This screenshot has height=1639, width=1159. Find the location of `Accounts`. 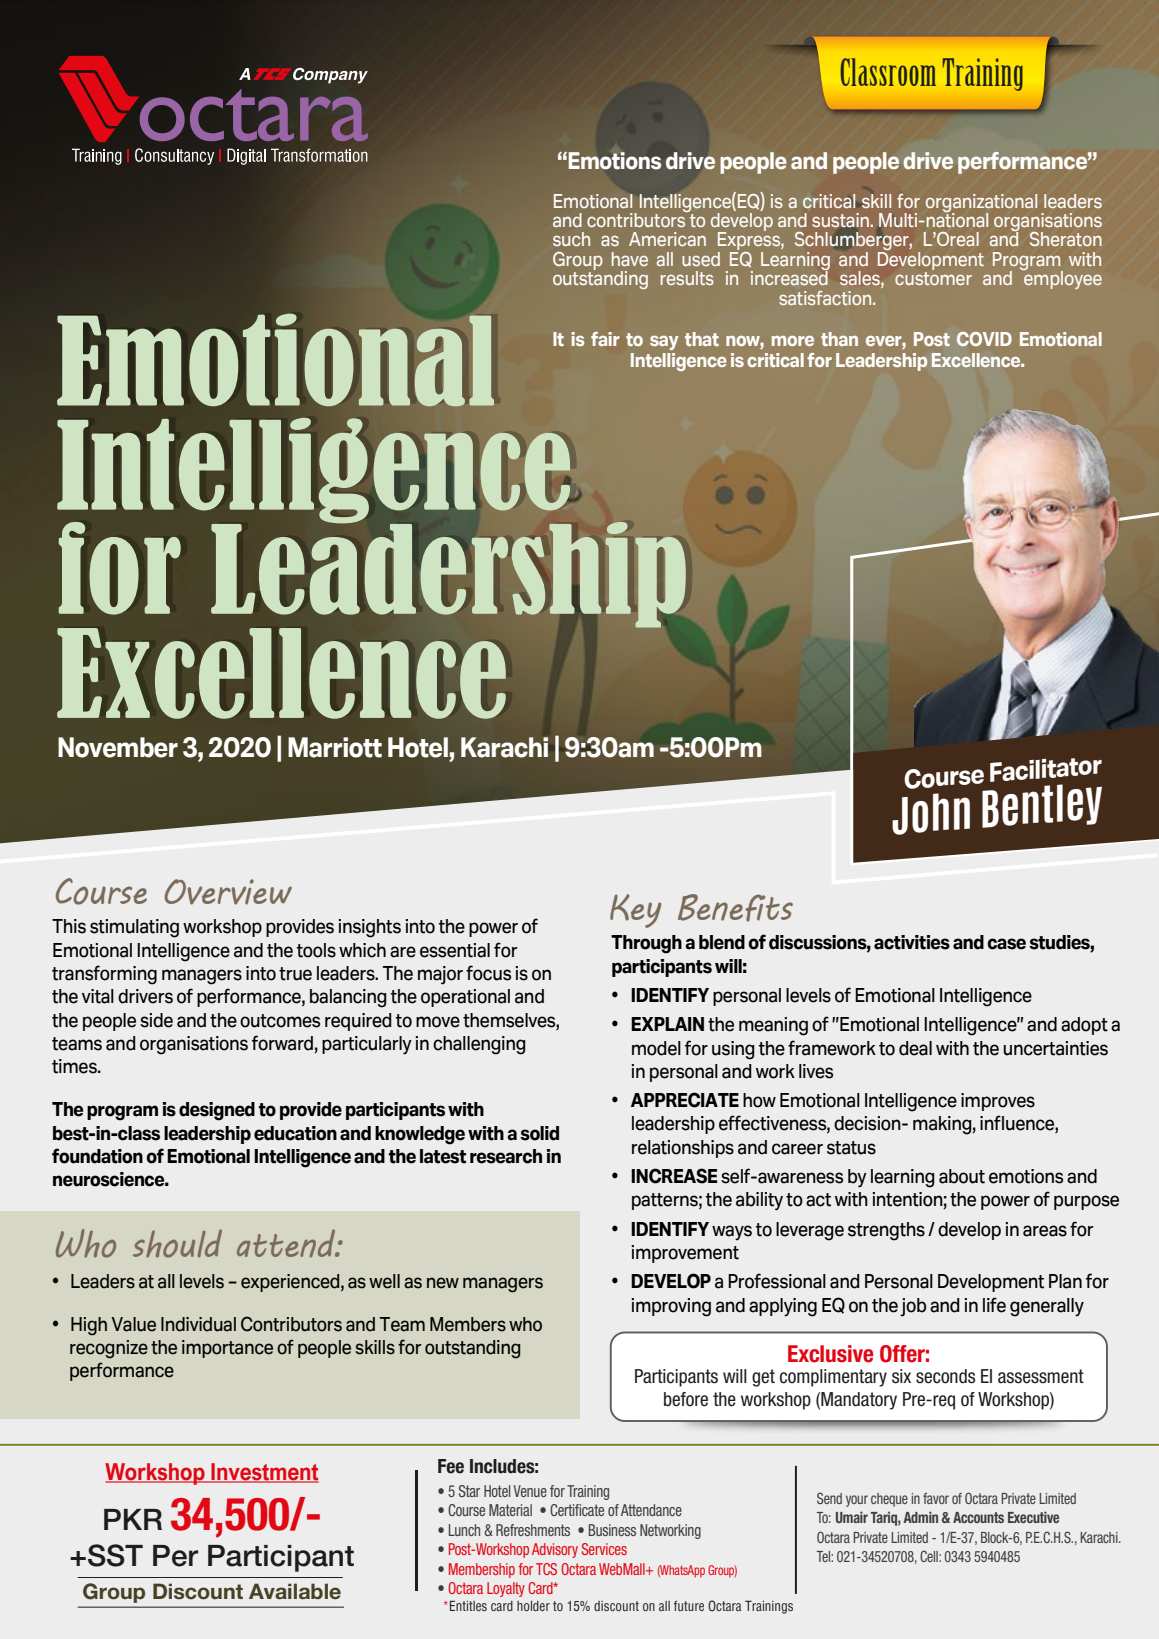

Accounts is located at coordinates (978, 1517).
